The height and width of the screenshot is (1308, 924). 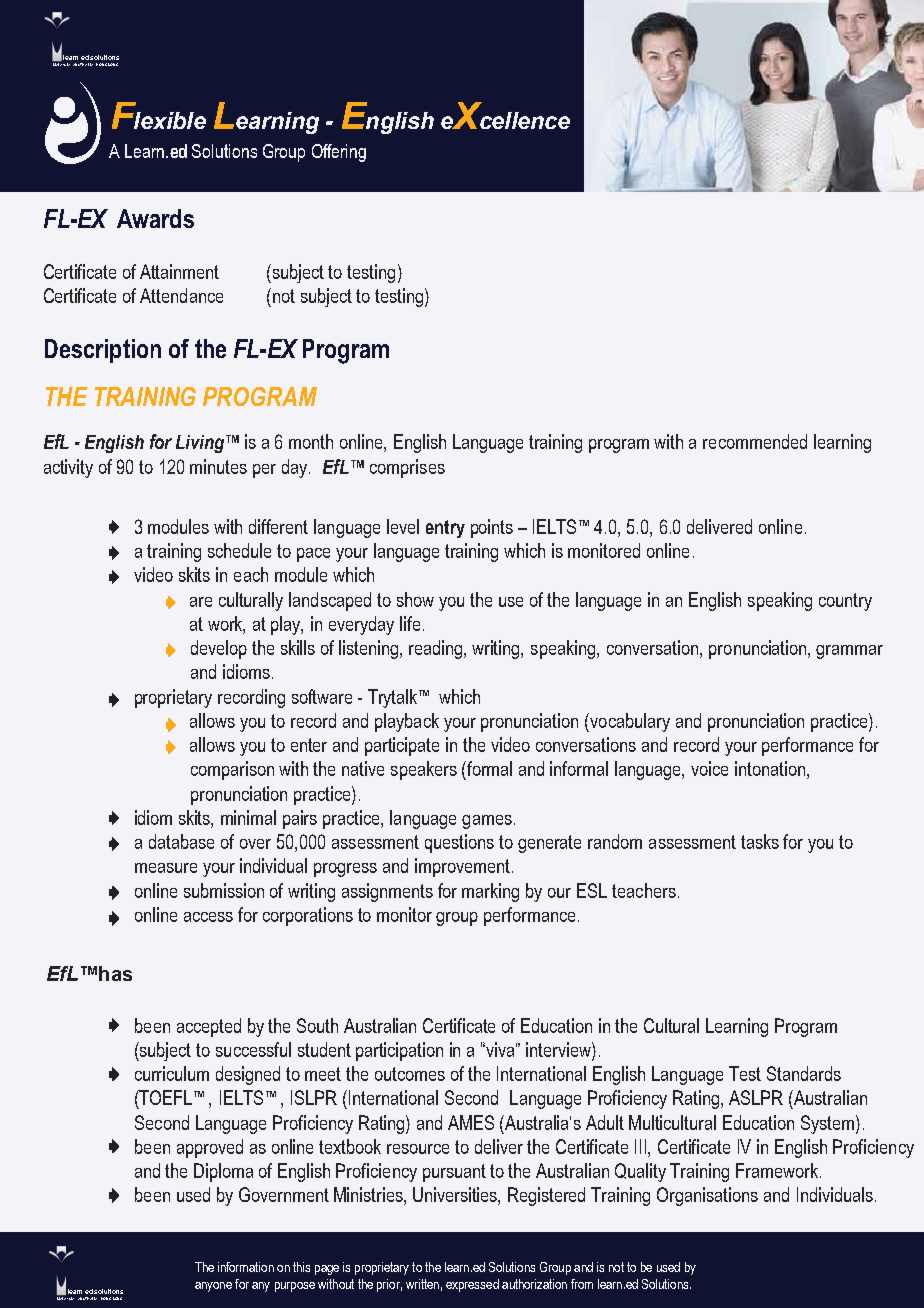 I want to click on participate, so click(x=402, y=746).
